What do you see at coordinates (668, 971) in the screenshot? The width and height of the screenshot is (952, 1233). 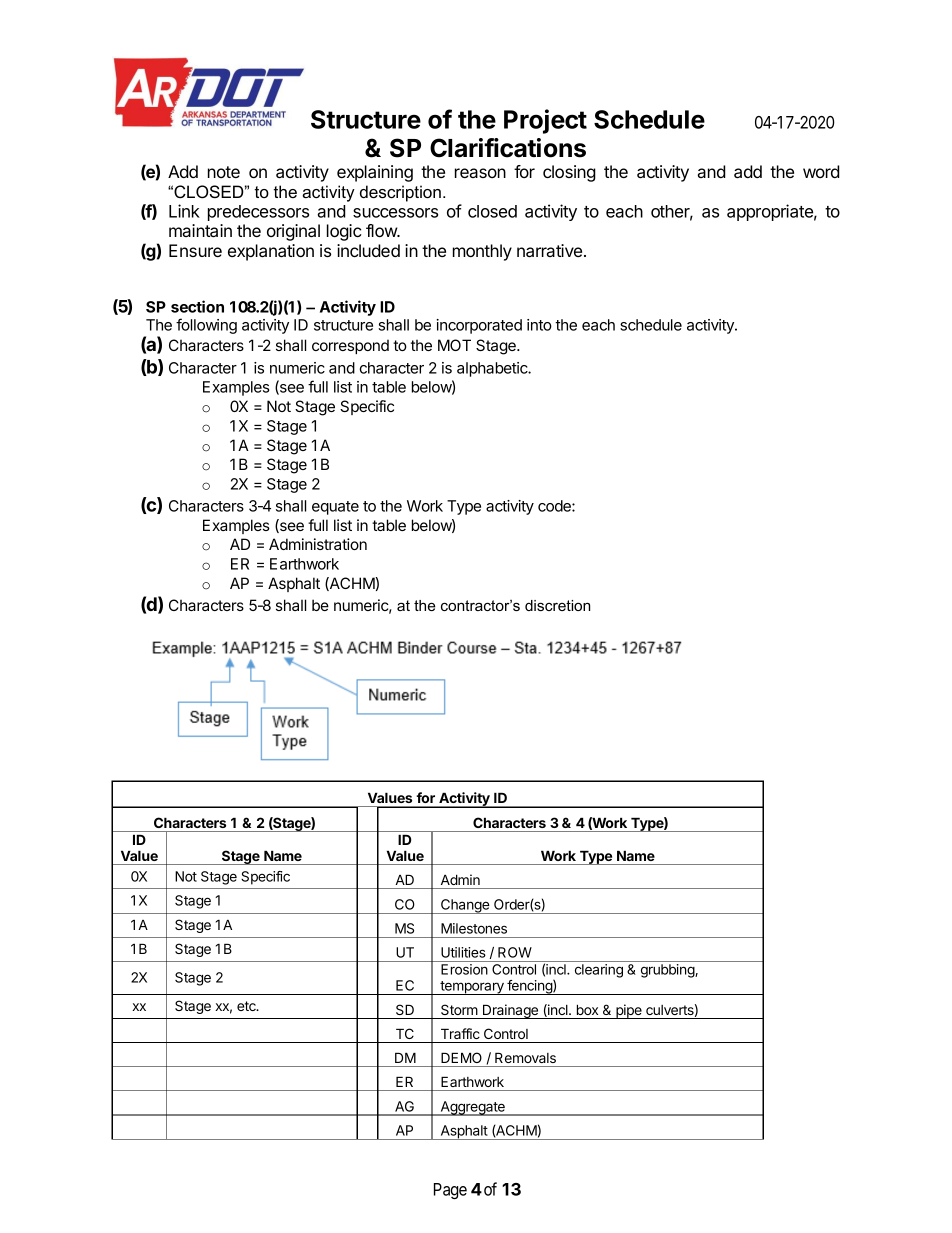 I see `grubbing` at bounding box center [668, 971].
